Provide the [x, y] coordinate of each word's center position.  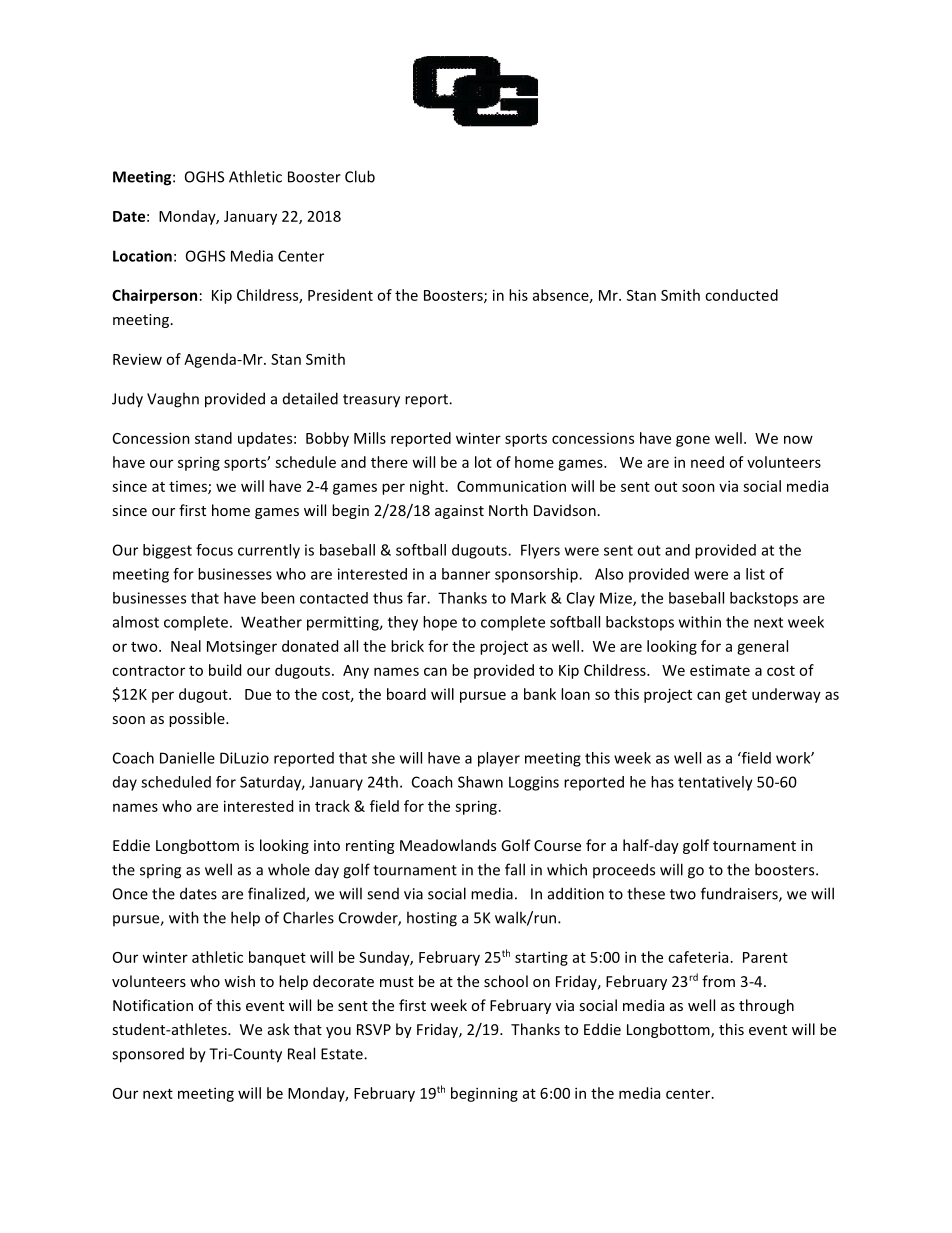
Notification [153, 1005]
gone [693, 441]
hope [440, 623]
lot [483, 462]
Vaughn [173, 400]
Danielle [187, 758]
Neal [186, 646]
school [506, 981]
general [762, 647]
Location [142, 256]
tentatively [715, 783]
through [766, 1006]
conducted [741, 295]
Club [360, 176]
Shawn [480, 782]
